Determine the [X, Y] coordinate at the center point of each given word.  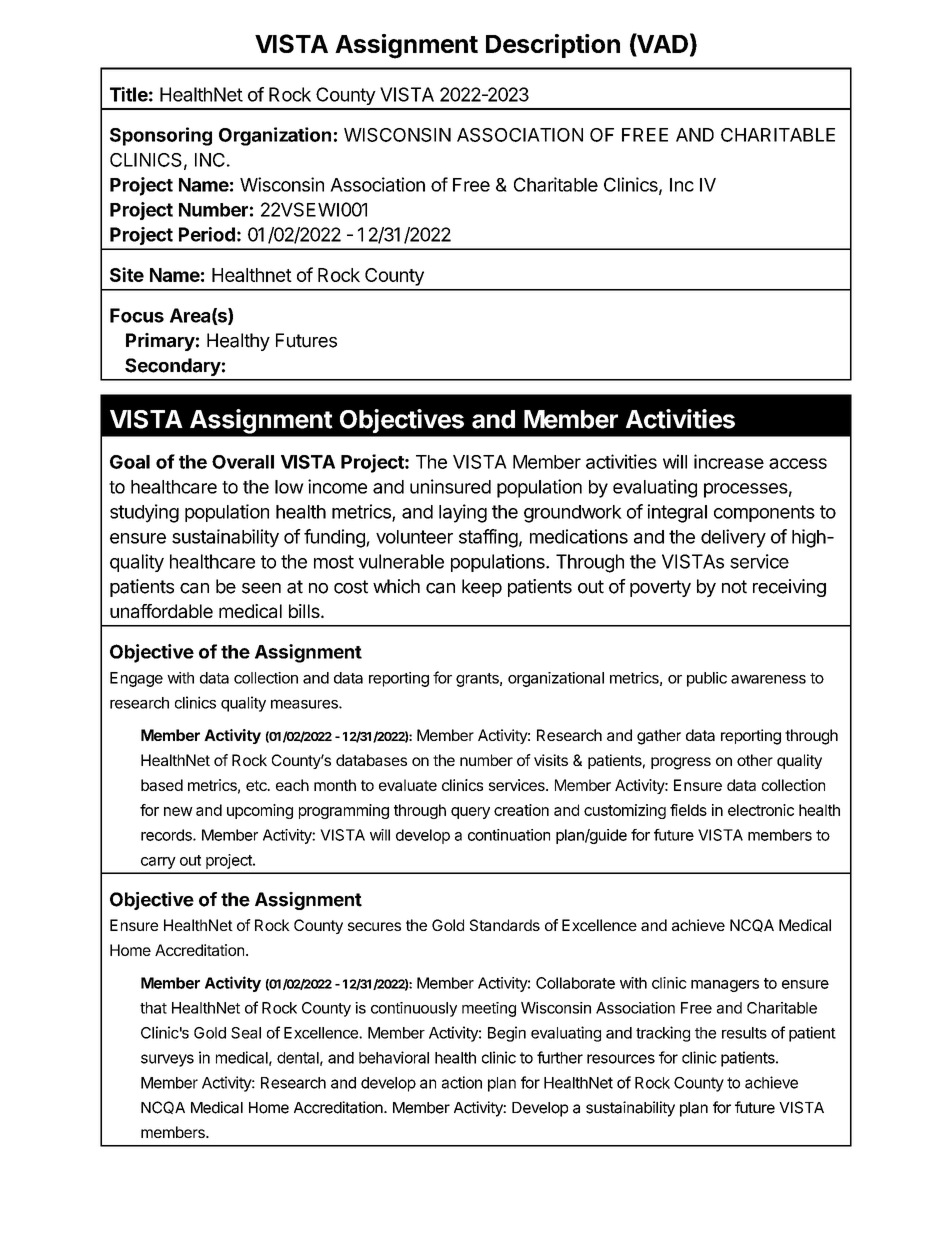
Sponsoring [161, 136]
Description [553, 46]
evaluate [408, 785]
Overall [243, 462]
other [755, 760]
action [462, 1082]
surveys [167, 1060]
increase [729, 461]
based [162, 785]
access [798, 463]
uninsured [450, 486]
